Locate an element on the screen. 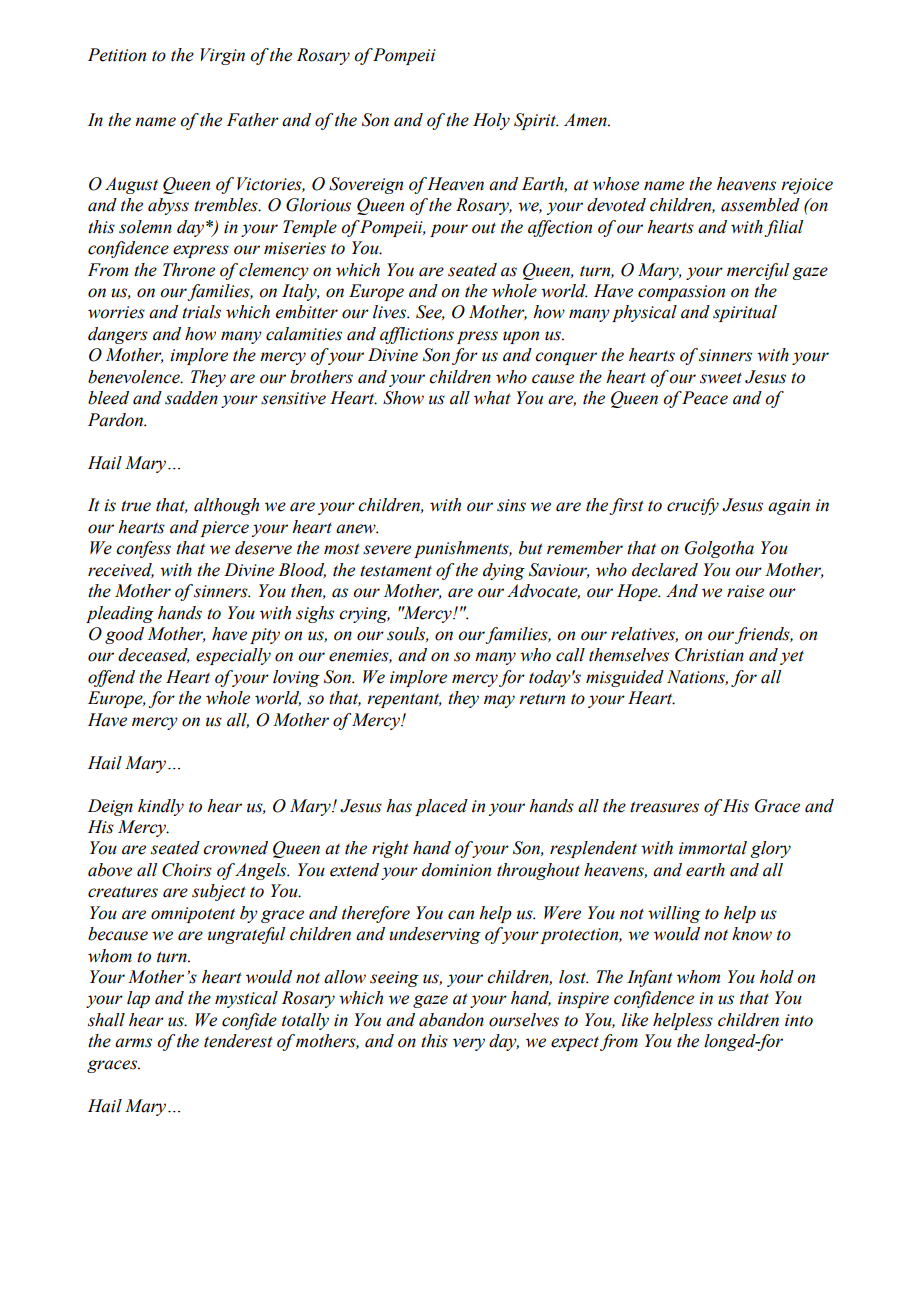 This screenshot has height=1308, width=924. Holy is located at coordinates (491, 121).
